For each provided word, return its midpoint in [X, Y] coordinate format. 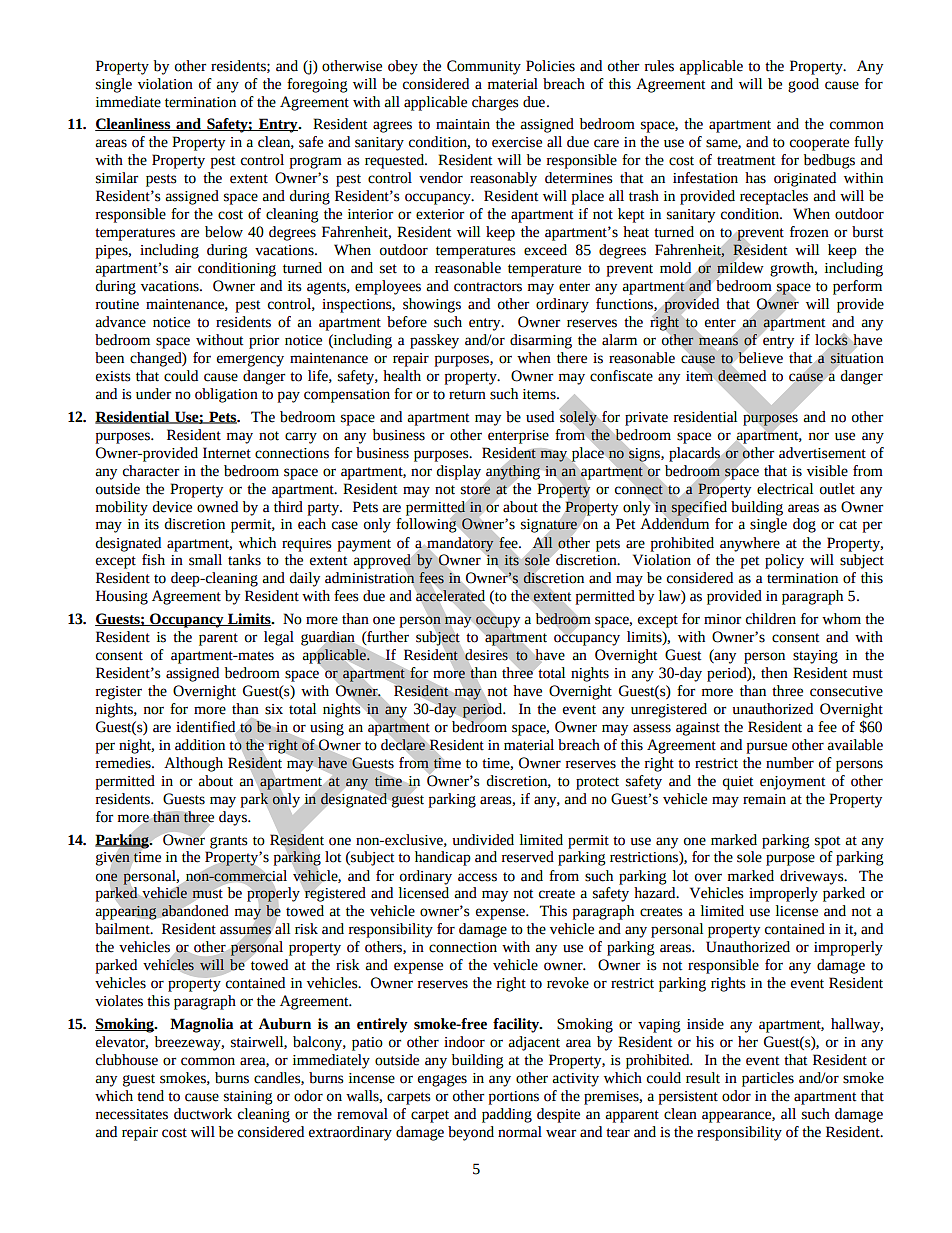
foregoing [317, 85]
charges [495, 103]
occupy [498, 622]
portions [513, 1098]
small [205, 560]
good [803, 85]
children [771, 619]
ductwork [203, 1114]
